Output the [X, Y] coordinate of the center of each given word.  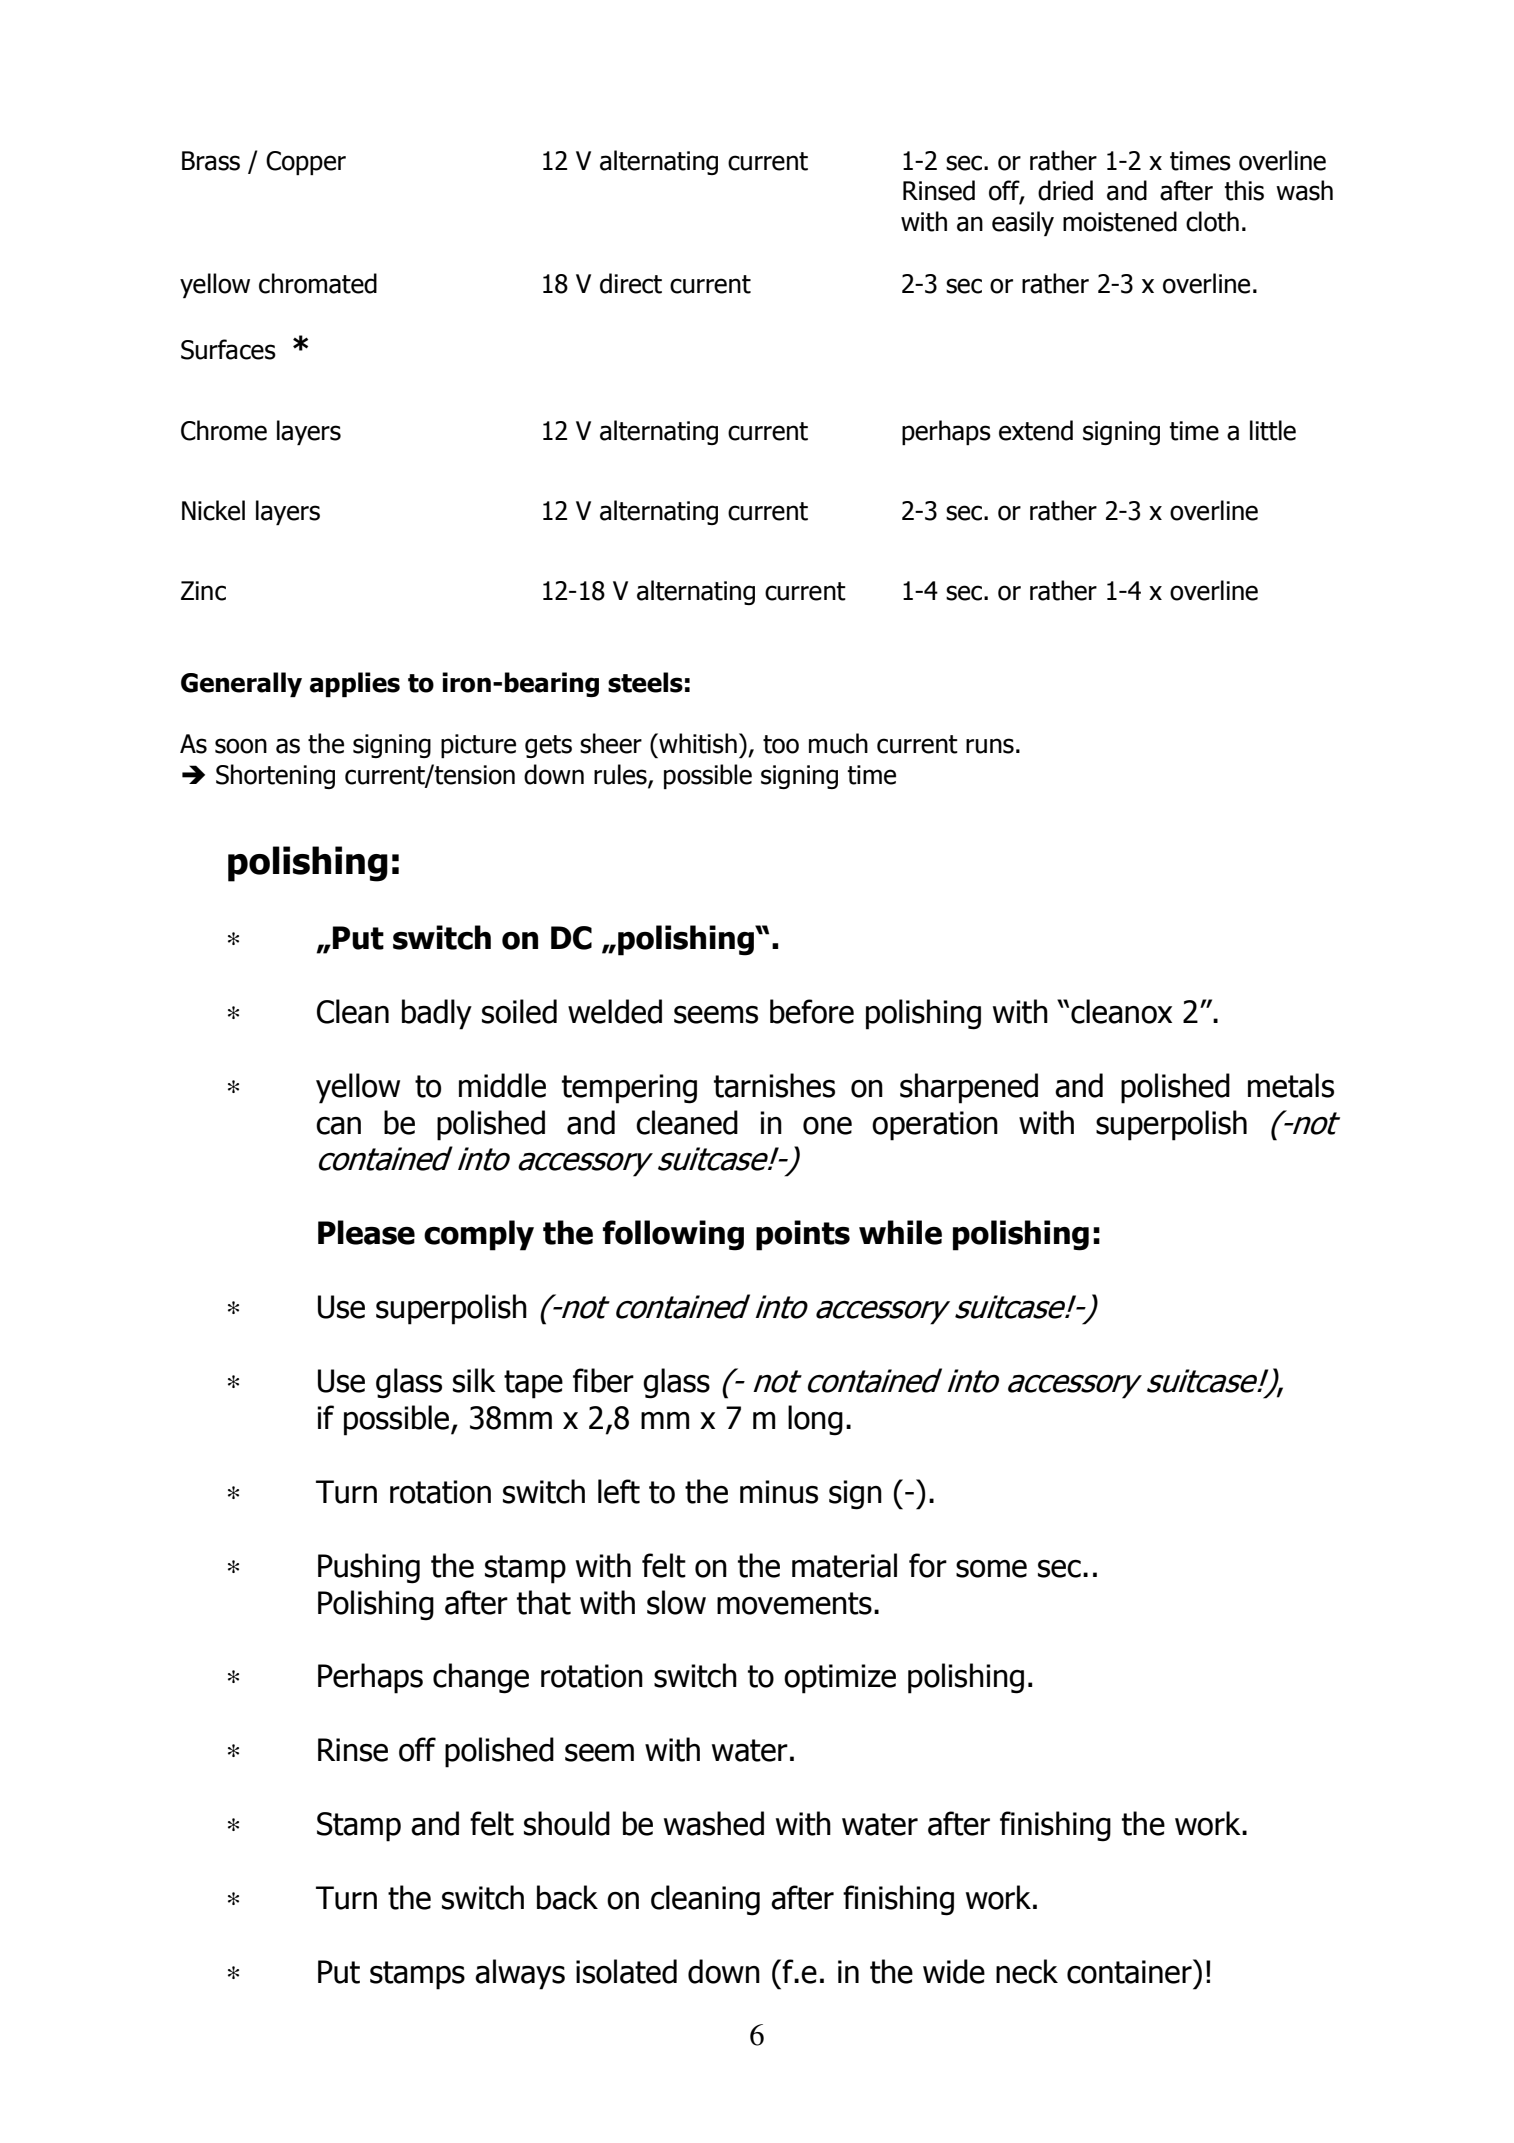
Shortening [275, 776]
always [520, 1974]
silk [474, 1380]
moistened [1120, 221]
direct [631, 283]
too [781, 744]
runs [990, 746]
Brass [211, 161]
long [815, 1420]
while [900, 1232]
